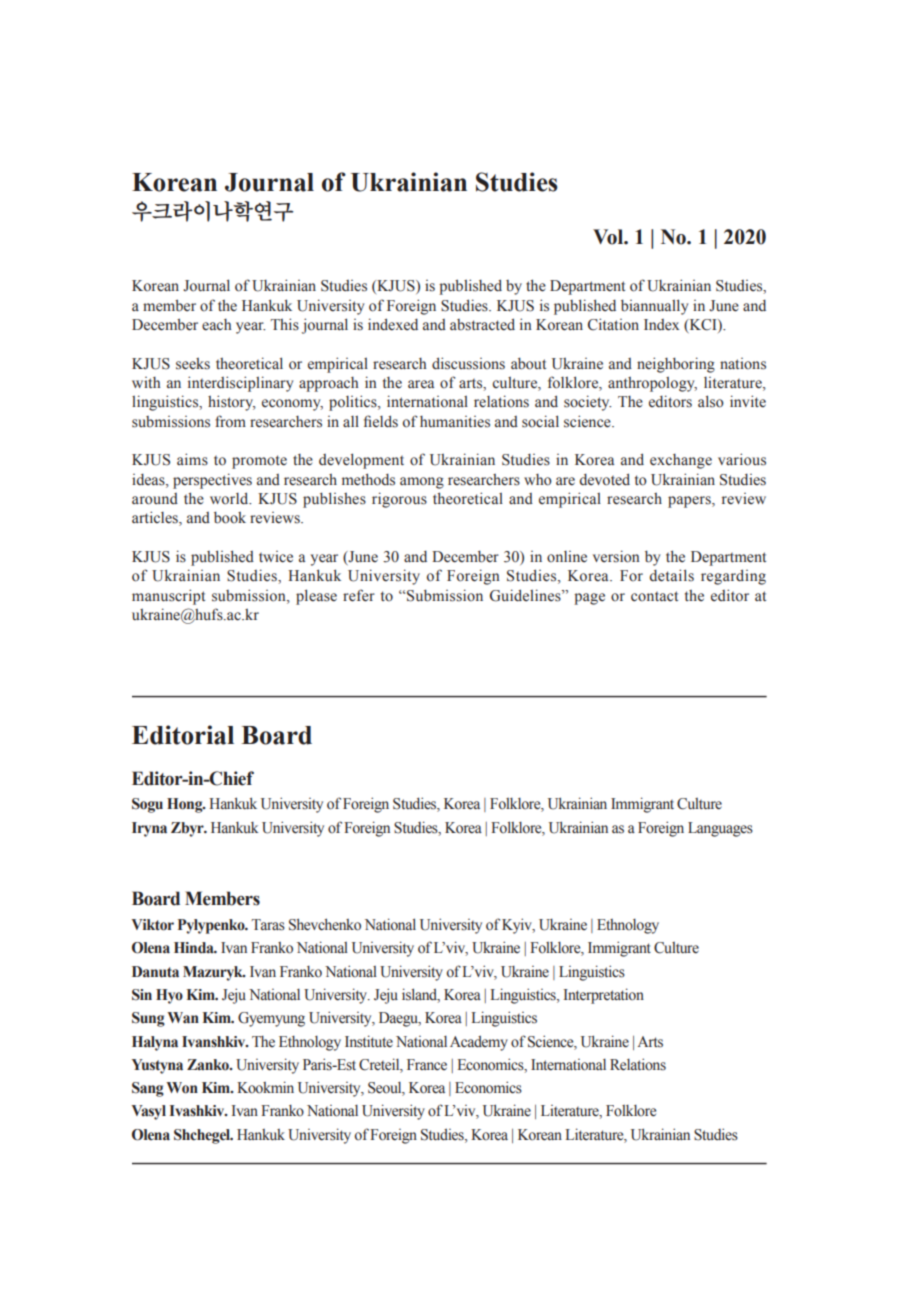 This image has height=1305, width=924. I want to click on Taras, so click(268, 925).
